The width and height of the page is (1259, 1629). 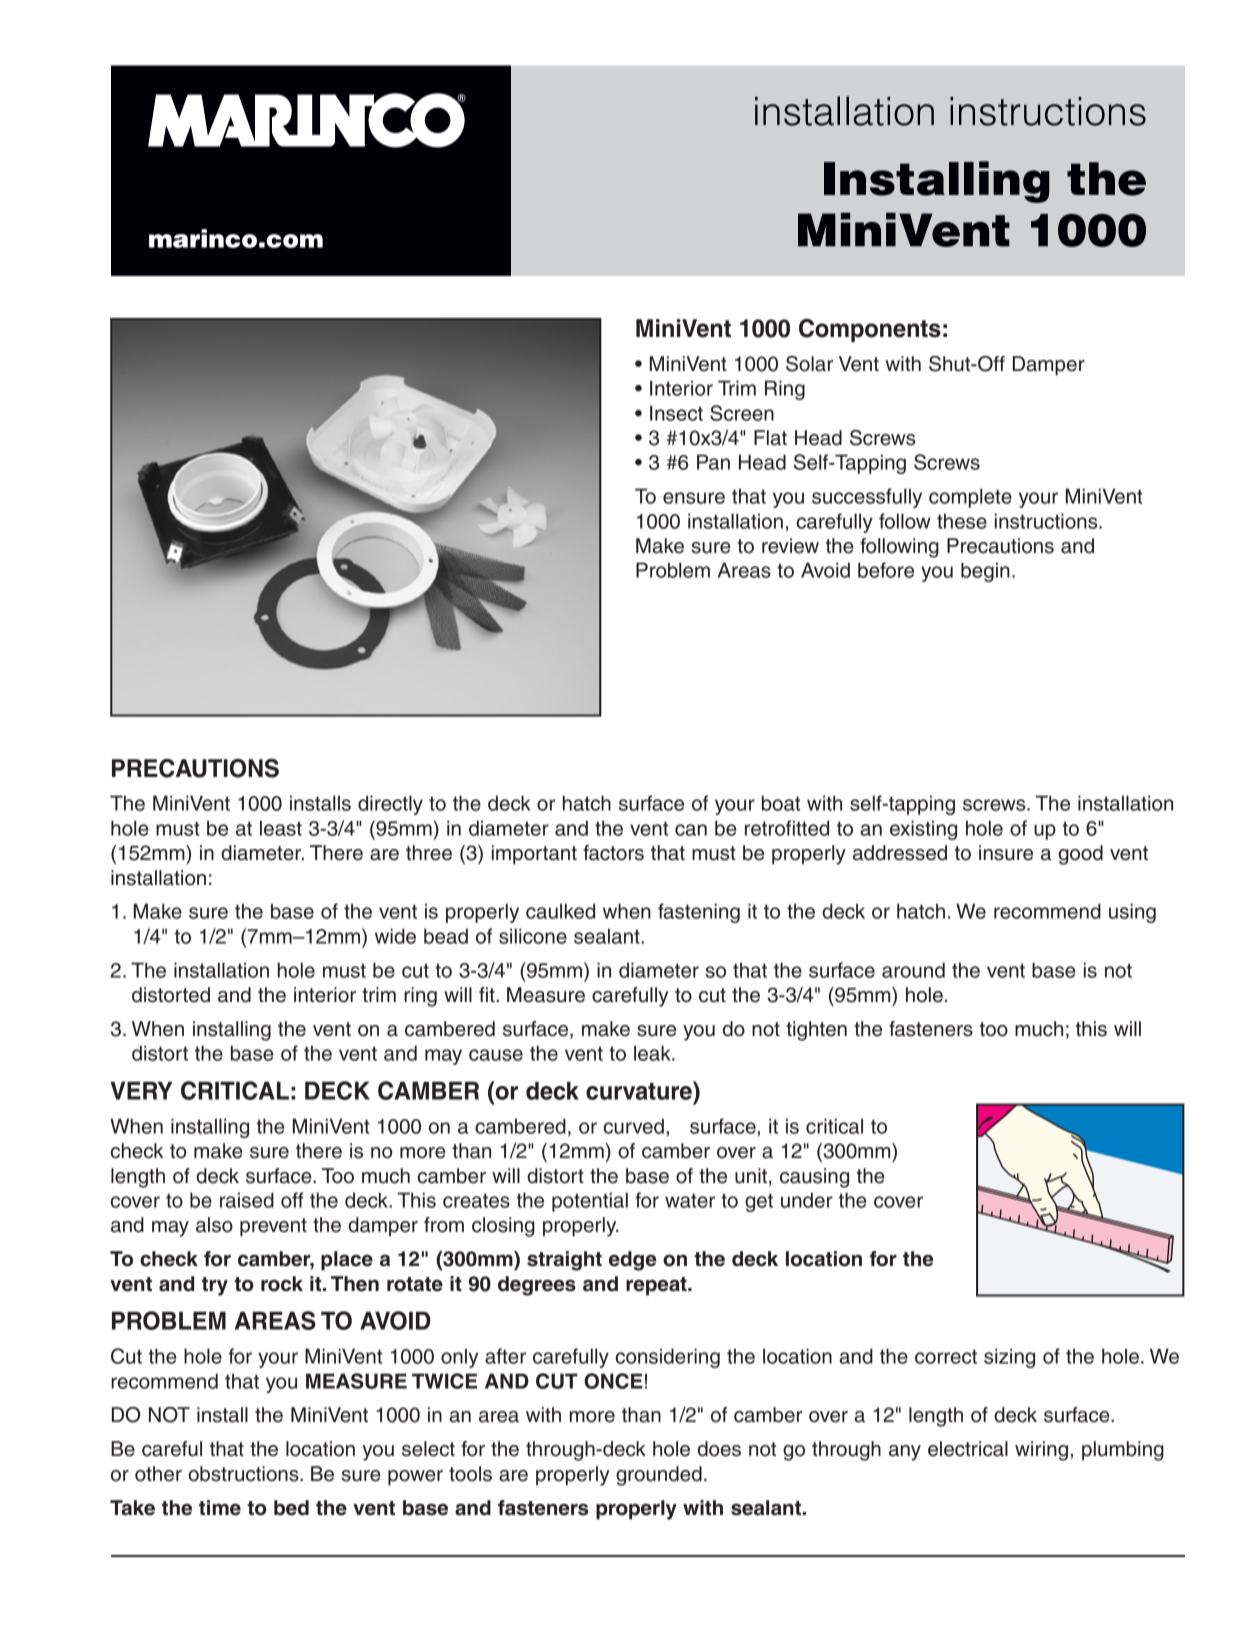 I want to click on Screen, so click(x=742, y=413).
